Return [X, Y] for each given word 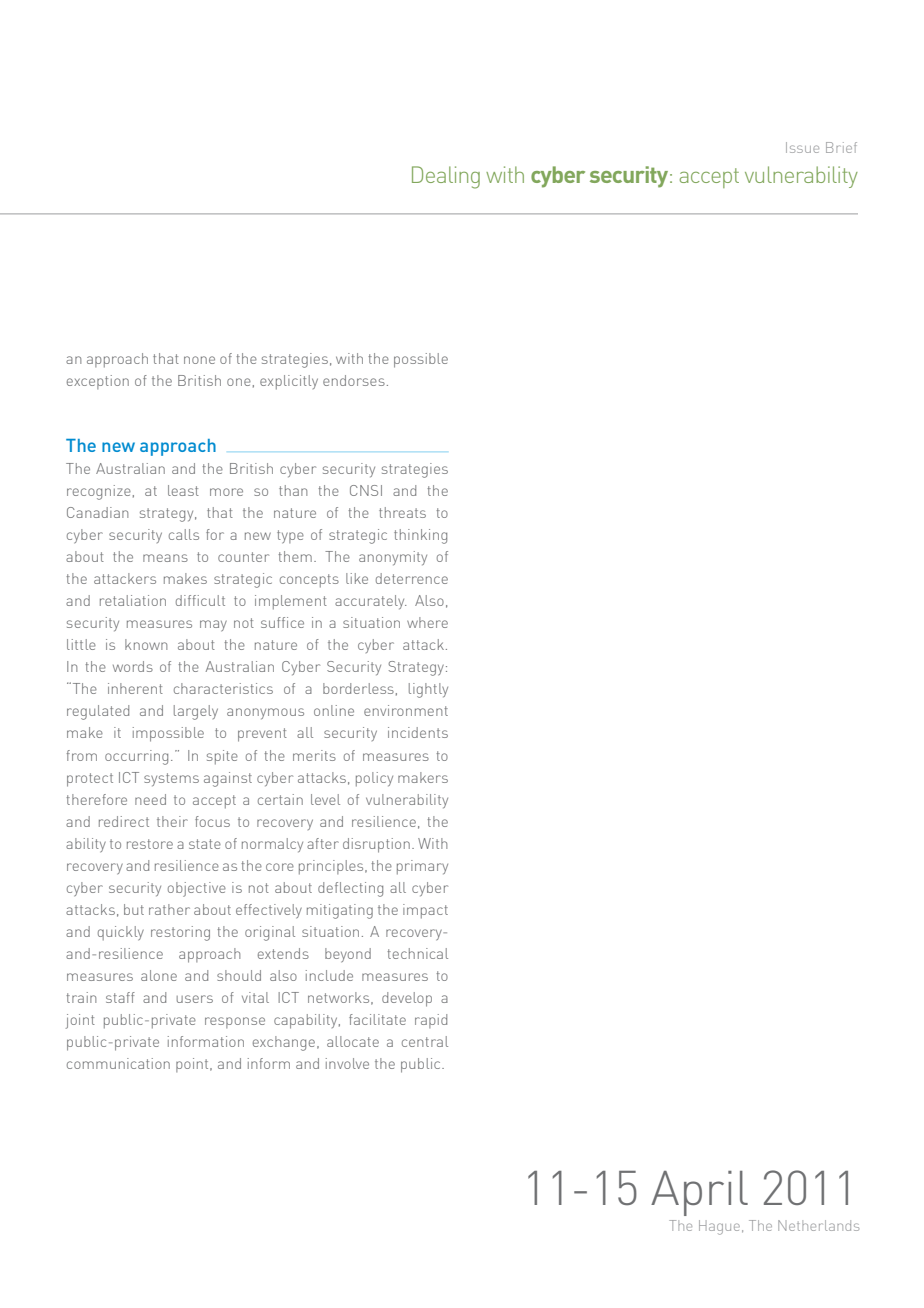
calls [184, 534]
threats [402, 512]
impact [425, 911]
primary [422, 867]
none [199, 360]
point [193, 1065]
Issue [802, 147]
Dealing [446, 177]
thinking [420, 536]
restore [150, 844]
